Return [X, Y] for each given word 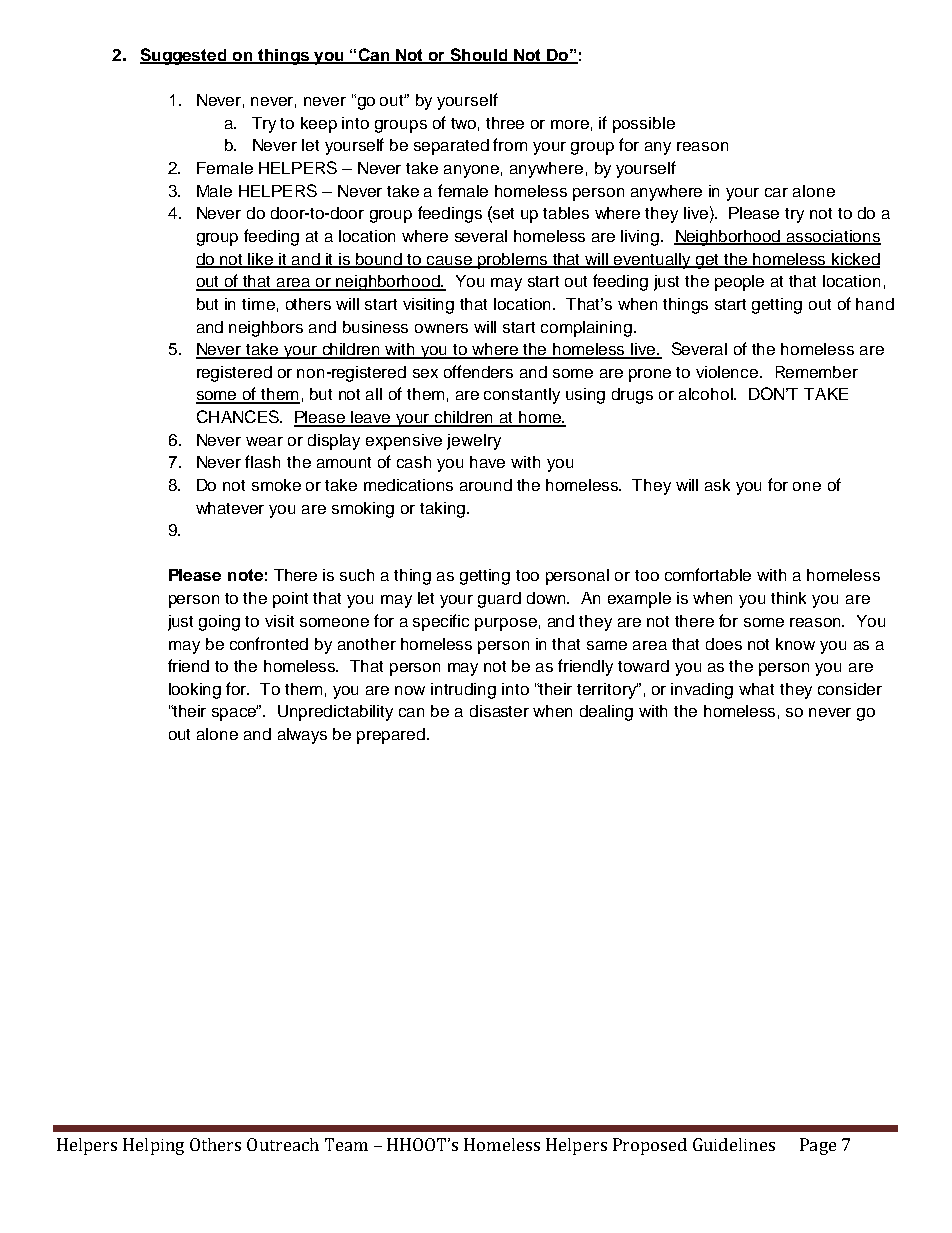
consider [850, 689]
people [739, 283]
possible [644, 125]
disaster [499, 711]
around [486, 485]
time [258, 304]
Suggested [184, 56]
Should [479, 55]
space [235, 713]
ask [717, 485]
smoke [276, 485]
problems [513, 261]
